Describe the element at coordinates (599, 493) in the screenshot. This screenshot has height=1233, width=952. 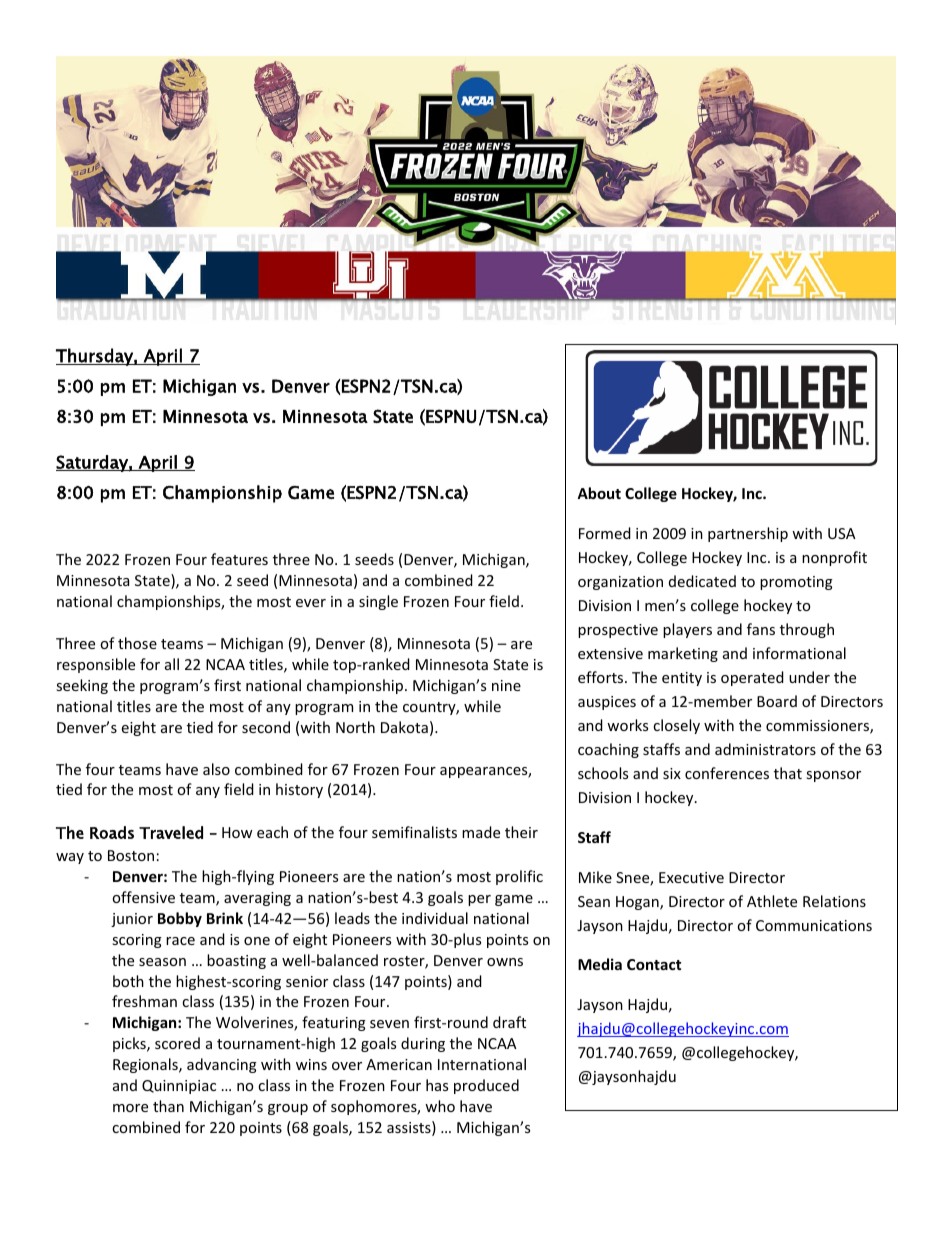
I see `About` at that location.
